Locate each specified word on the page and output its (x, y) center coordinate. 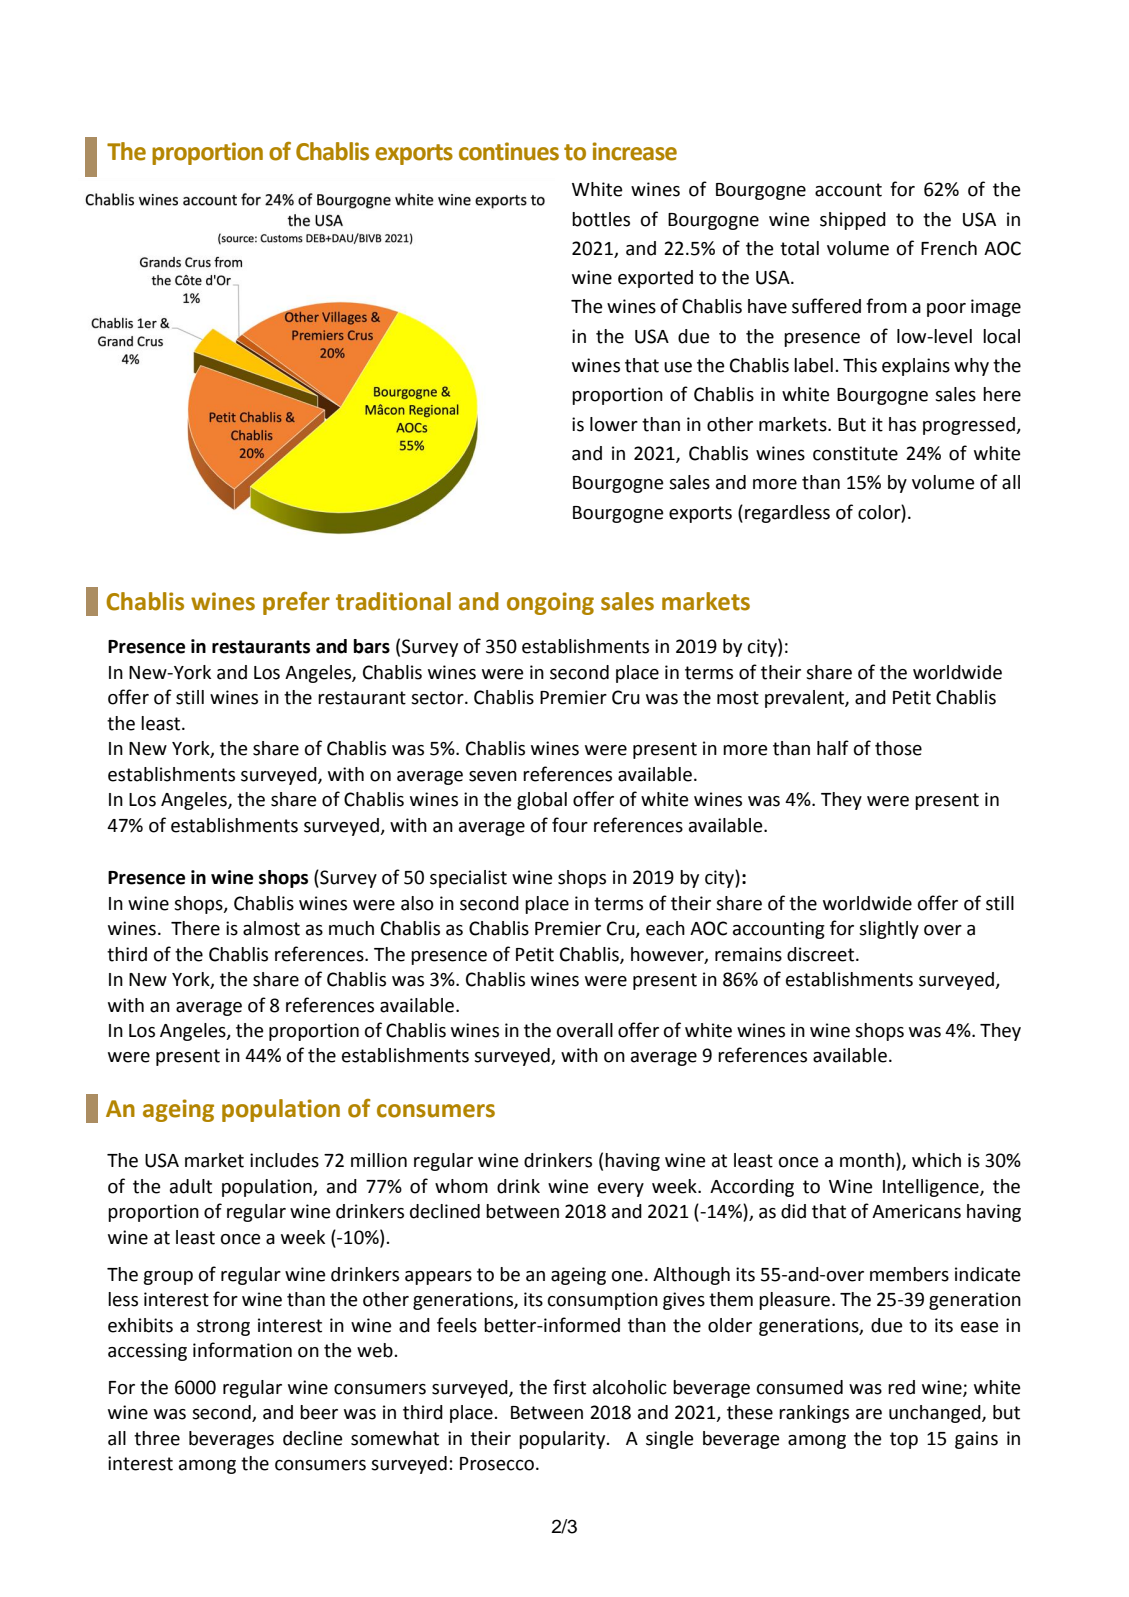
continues (509, 151)
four (570, 825)
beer (319, 1412)
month (868, 1161)
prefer (296, 603)
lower (614, 424)
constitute (855, 453)
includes (284, 1160)
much (351, 928)
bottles (601, 219)
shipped (853, 221)
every (621, 1190)
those (898, 748)
